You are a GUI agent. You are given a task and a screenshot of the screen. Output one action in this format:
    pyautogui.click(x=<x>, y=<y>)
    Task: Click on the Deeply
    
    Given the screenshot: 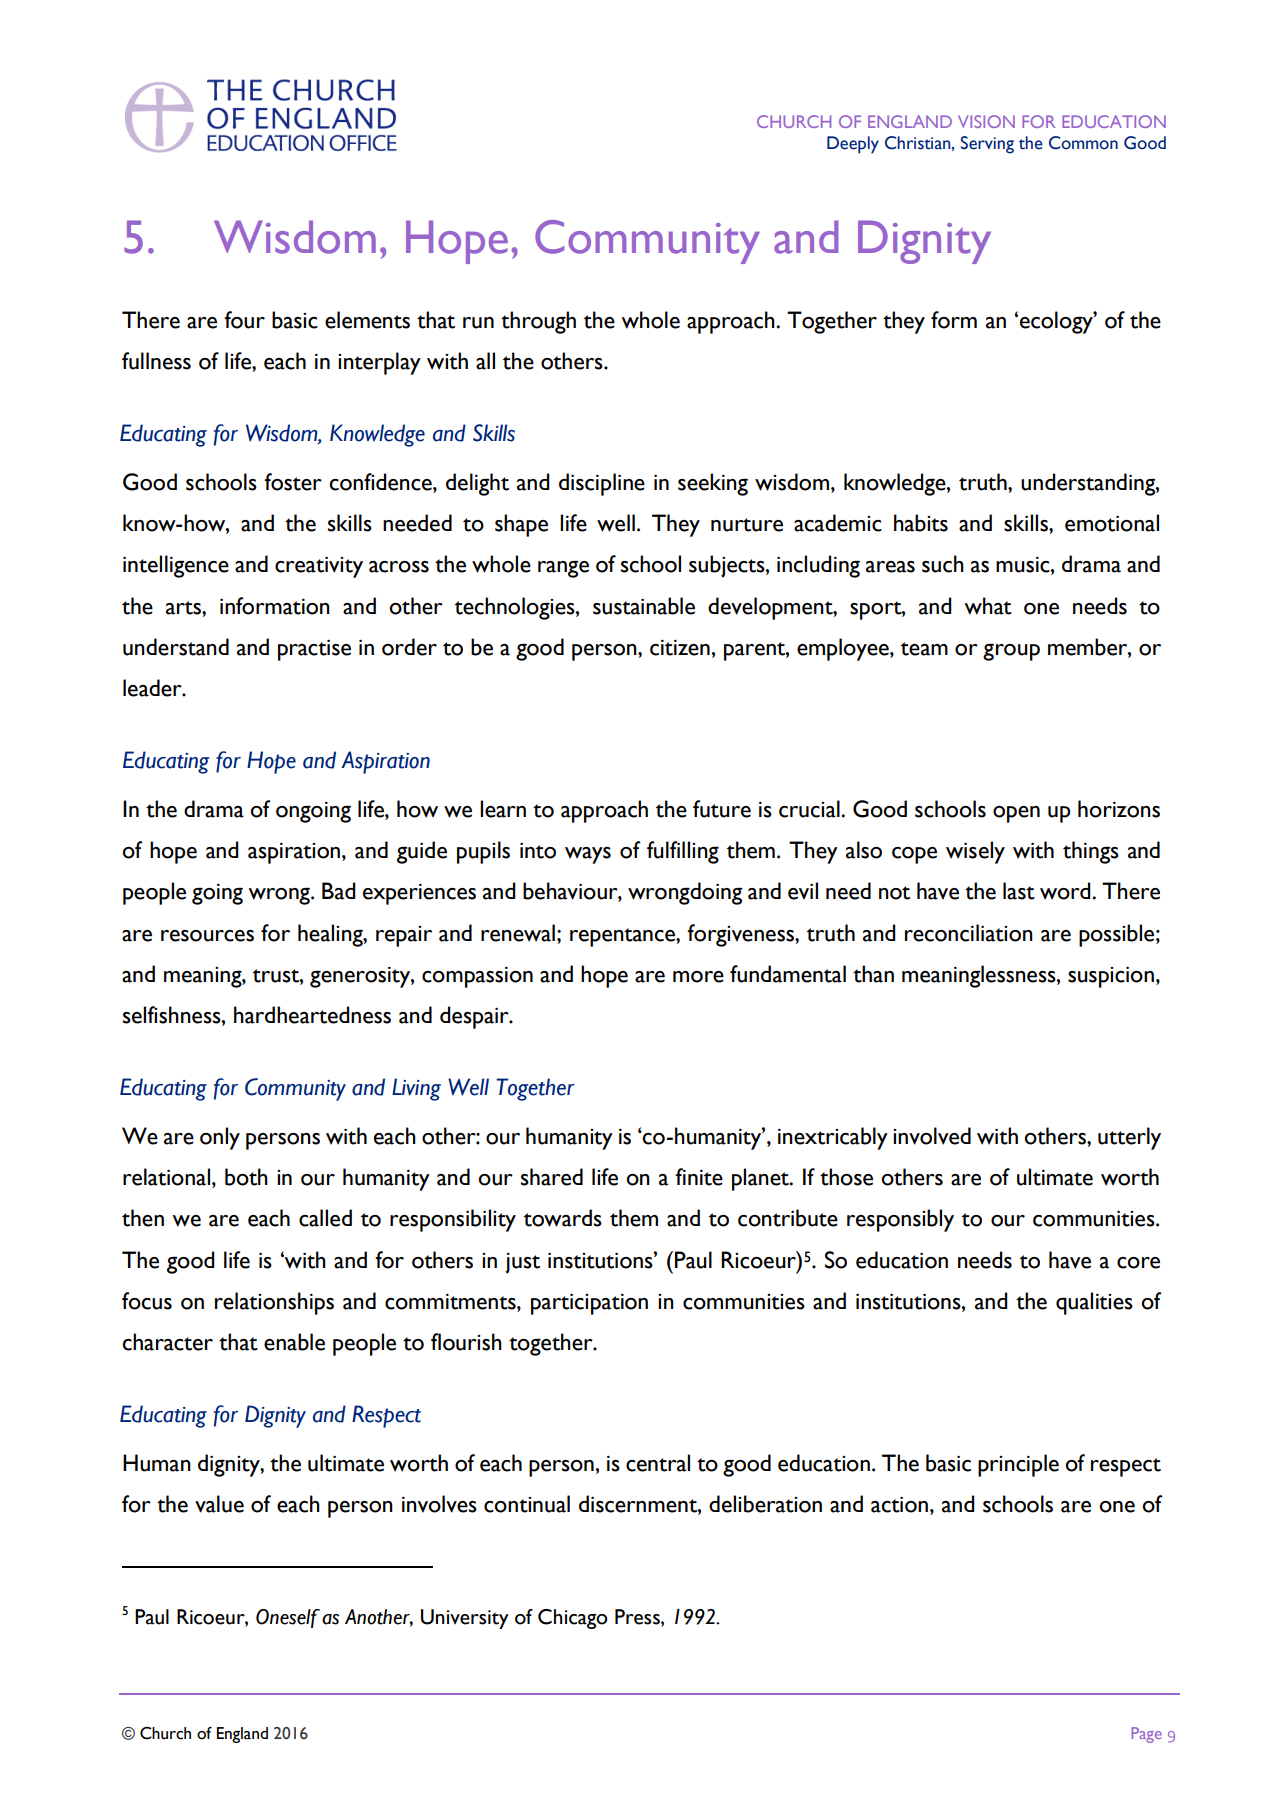 What is the action you would take?
    pyautogui.click(x=853, y=145)
